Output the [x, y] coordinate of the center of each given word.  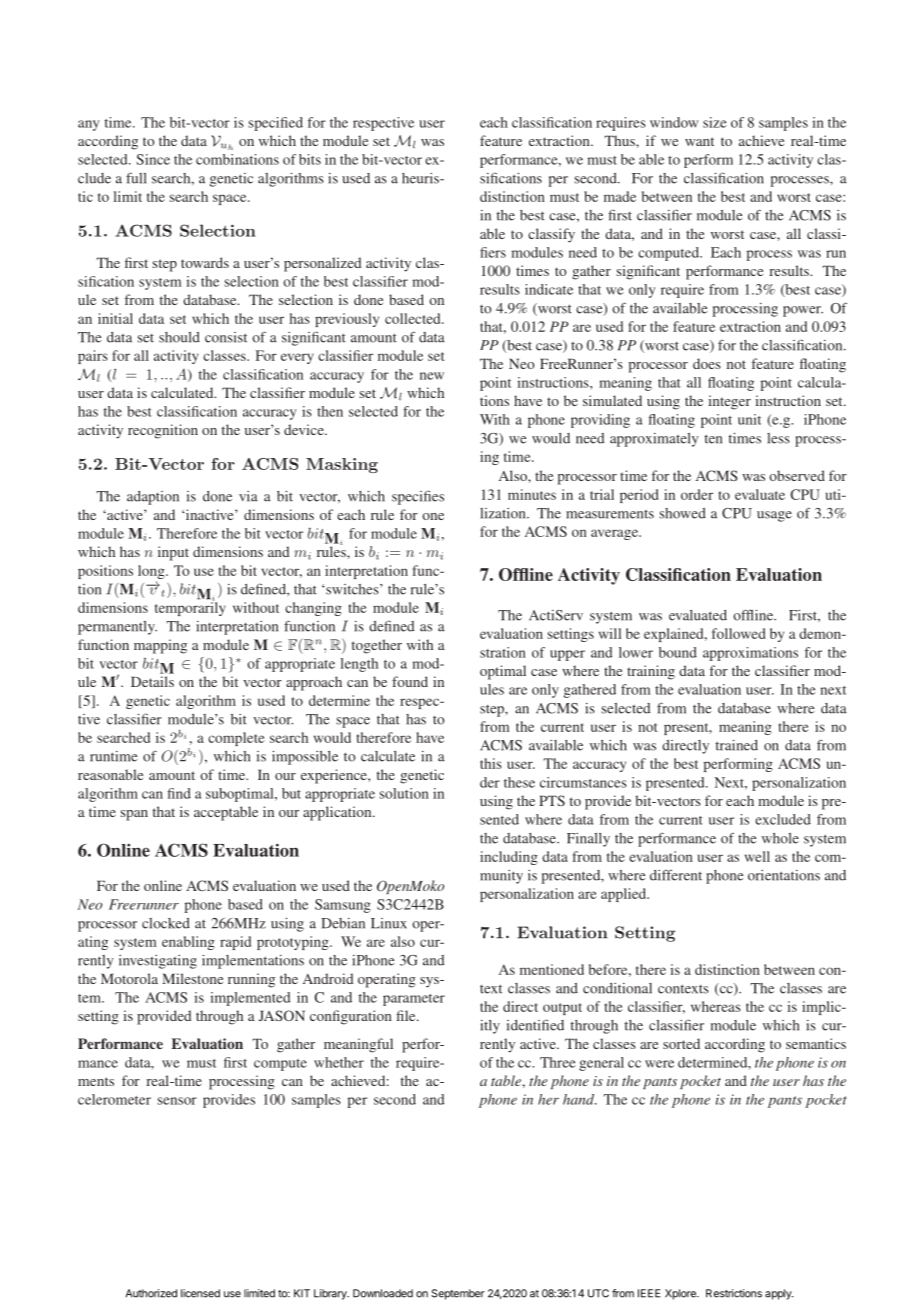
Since [153, 159]
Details [152, 681]
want [699, 141]
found [410, 681]
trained [737, 745]
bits [310, 159]
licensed [200, 1293]
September [458, 1294]
